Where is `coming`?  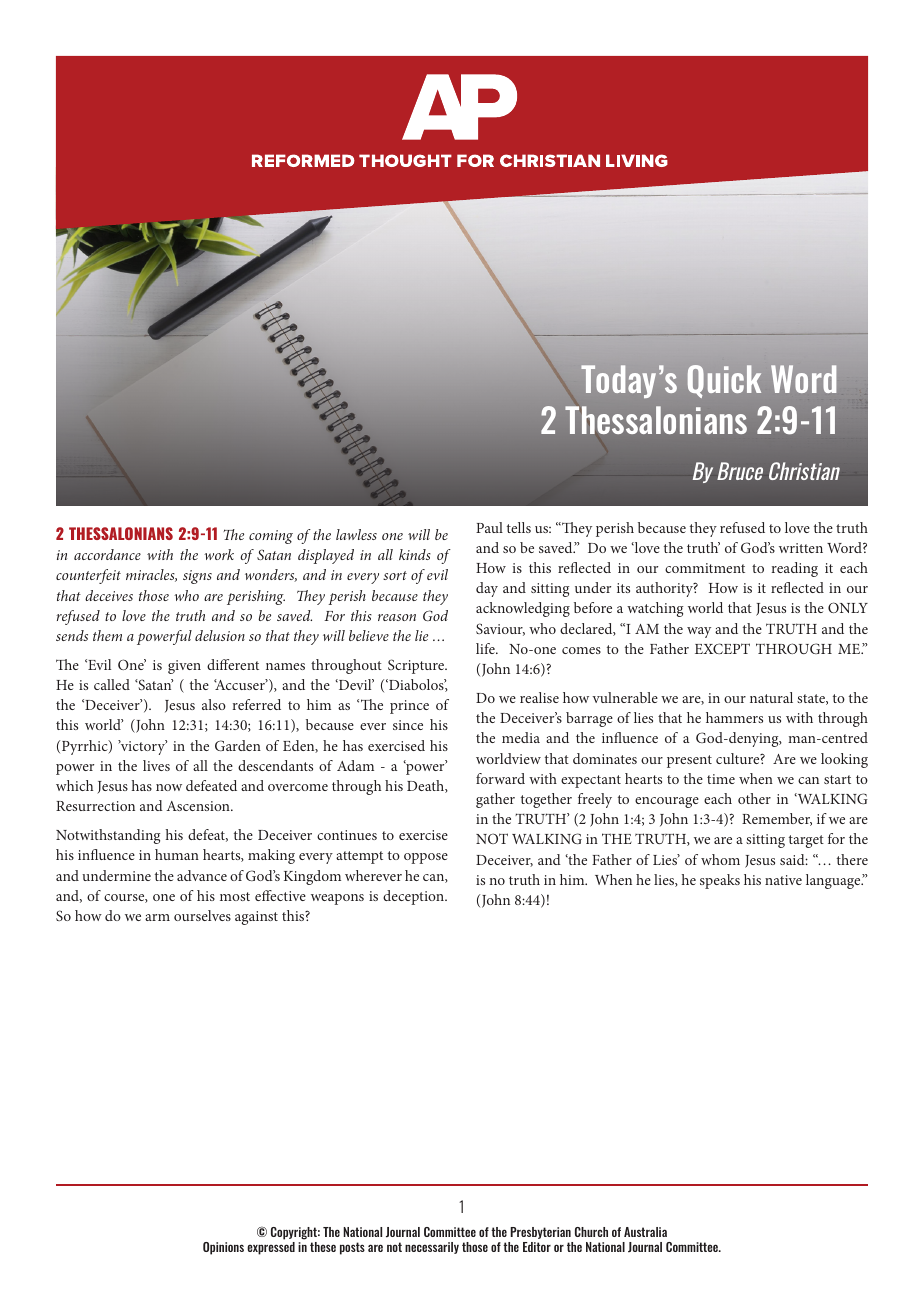
coming is located at coordinates (271, 537).
